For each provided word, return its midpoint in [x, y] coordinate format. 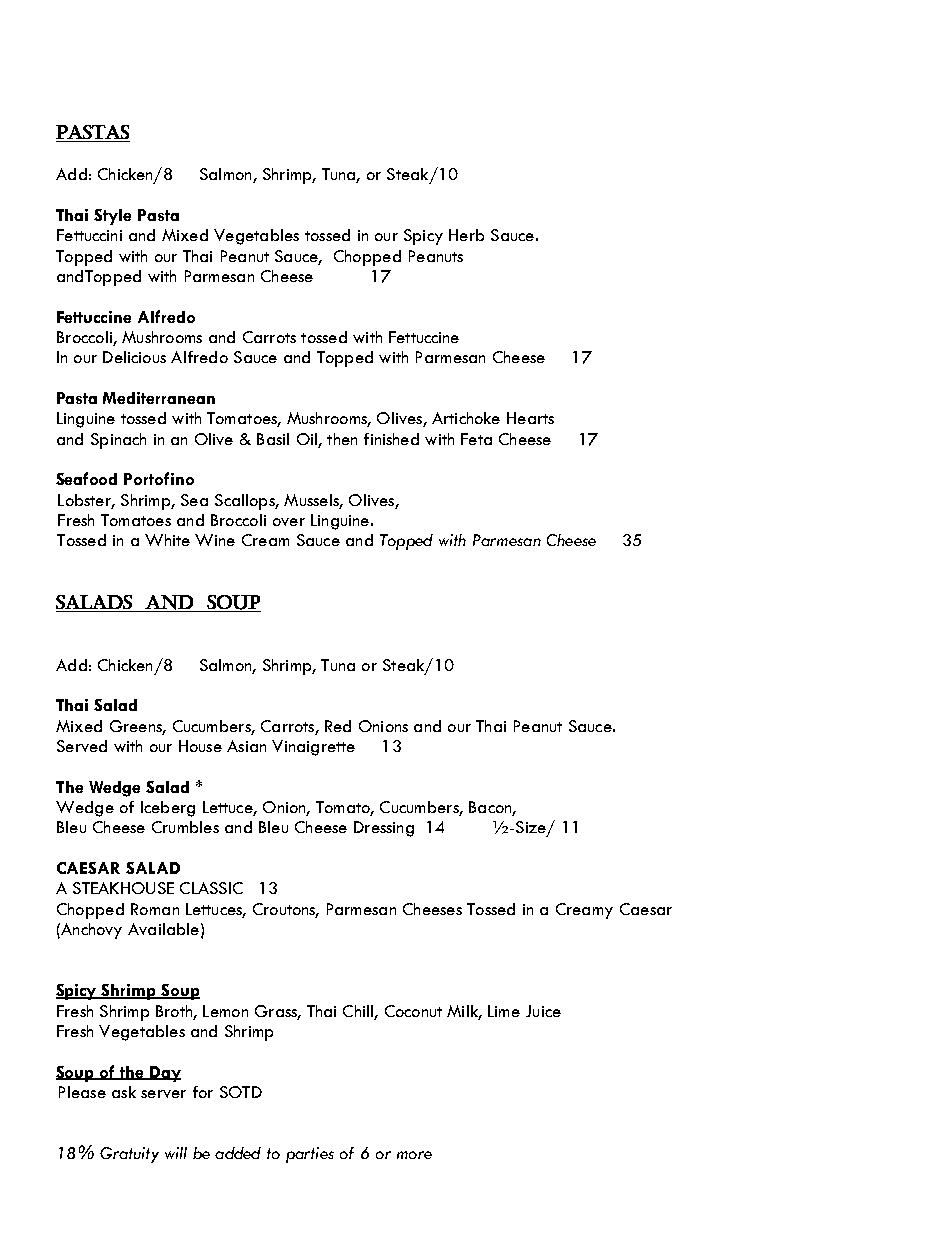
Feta [476, 439]
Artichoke [466, 418]
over [289, 522]
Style [112, 217]
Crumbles [185, 827]
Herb [466, 235]
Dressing [384, 829]
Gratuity [129, 1155]
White [167, 540]
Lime [504, 1011]
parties [310, 1155]
